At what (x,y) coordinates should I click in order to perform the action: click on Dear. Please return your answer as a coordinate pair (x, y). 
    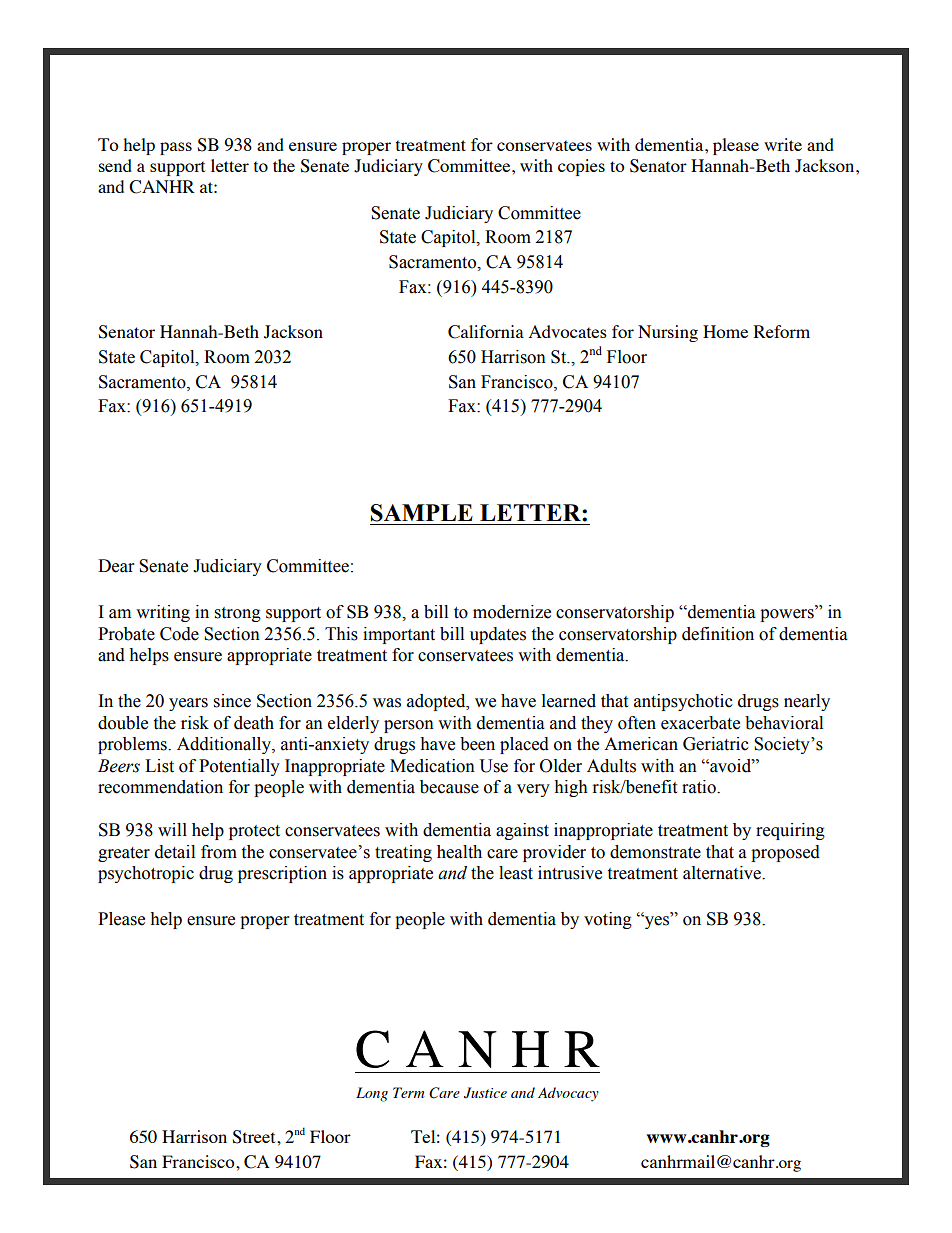
    Looking at the image, I should click on (116, 566).
